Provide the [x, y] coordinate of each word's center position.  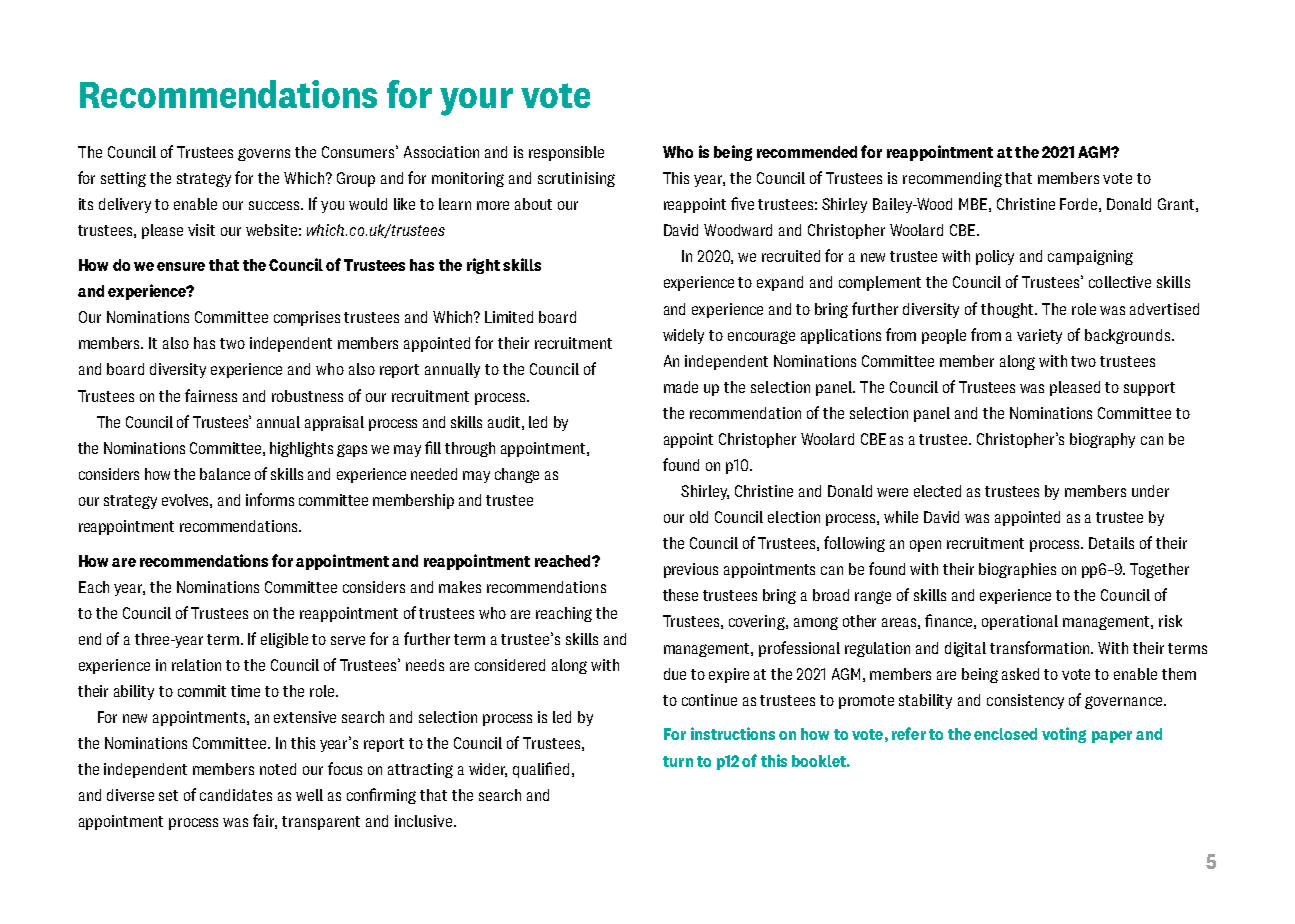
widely [683, 336]
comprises [307, 318]
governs [264, 154]
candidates [236, 795]
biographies [1017, 570]
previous [691, 570]
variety [1039, 336]
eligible [284, 640]
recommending [952, 179]
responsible [566, 153]
